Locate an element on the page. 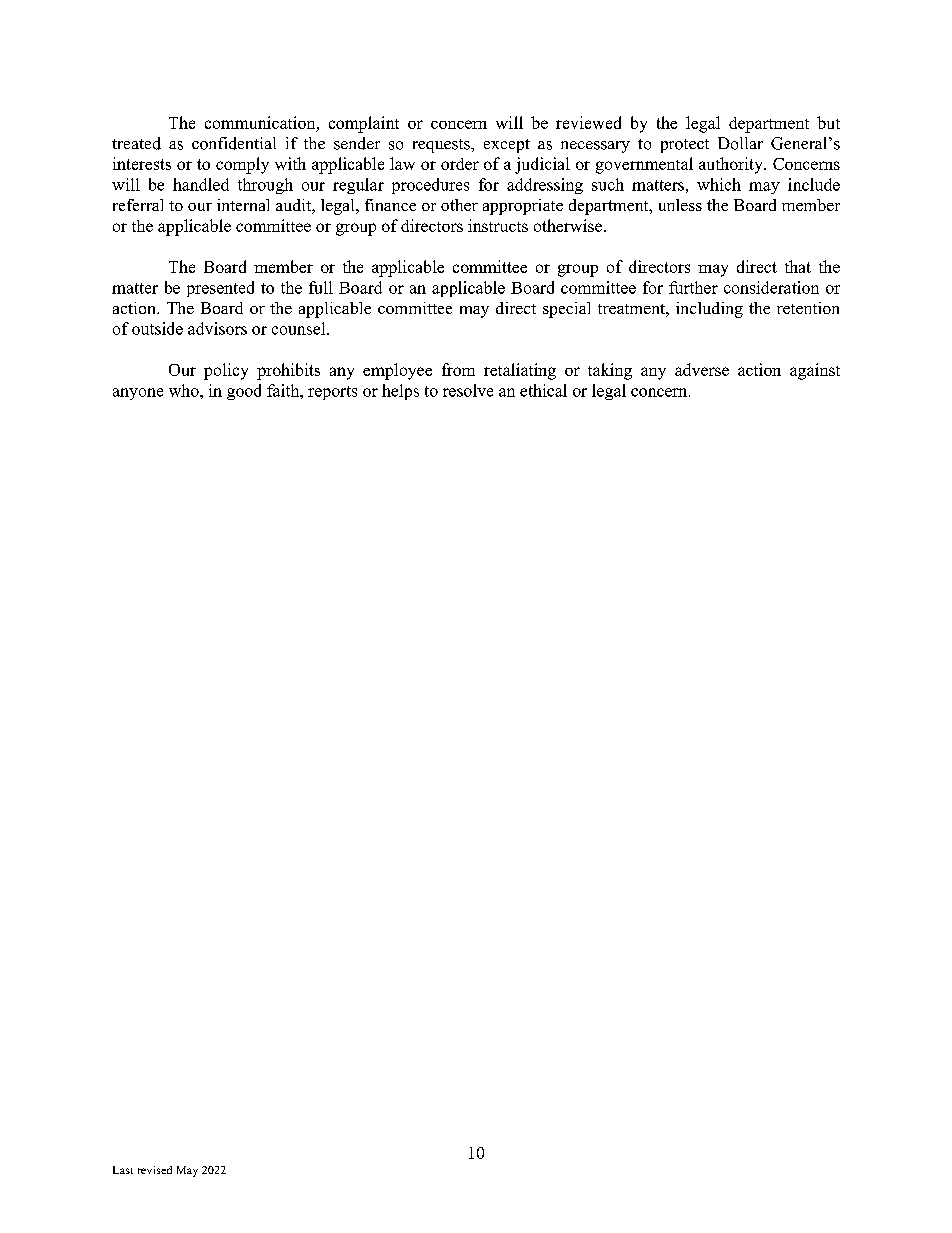 The height and width of the page is (1233, 952). Dollar is located at coordinates (740, 143).
